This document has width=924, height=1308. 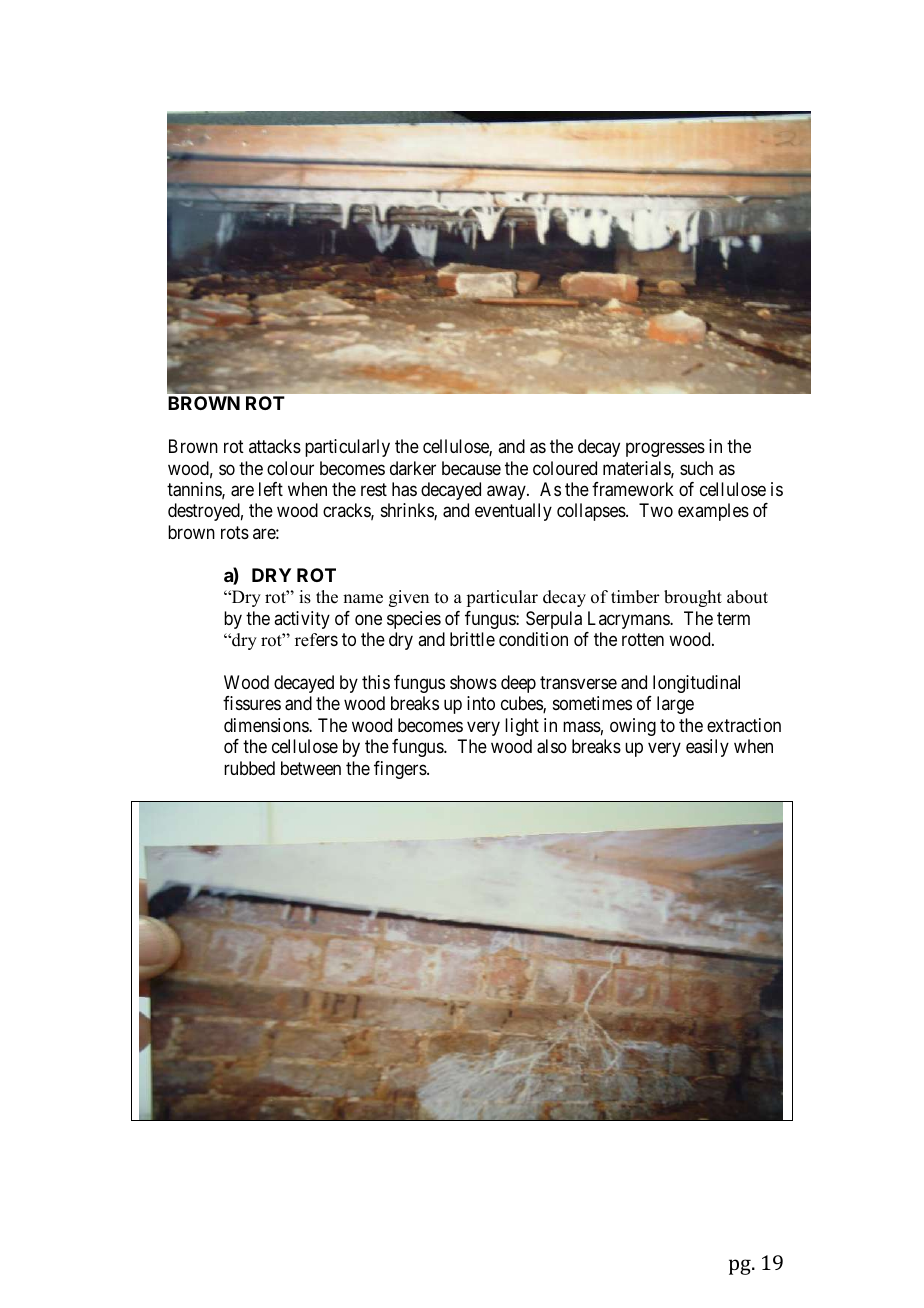 What do you see at coordinates (275, 446) in the document?
I see `attacks` at bounding box center [275, 446].
